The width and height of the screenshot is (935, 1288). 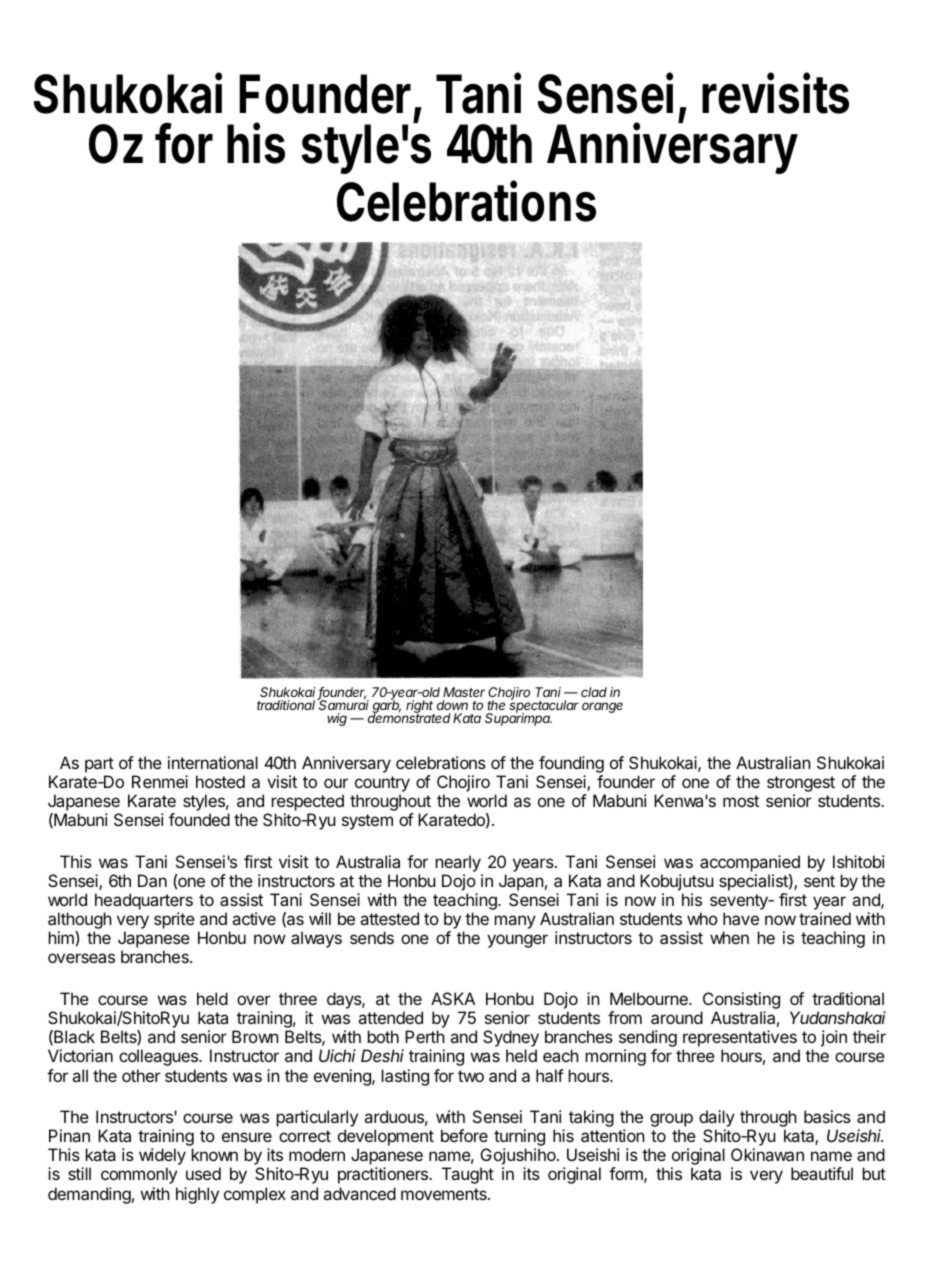 What do you see at coordinates (174, 920) in the screenshot?
I see `sprite` at bounding box center [174, 920].
